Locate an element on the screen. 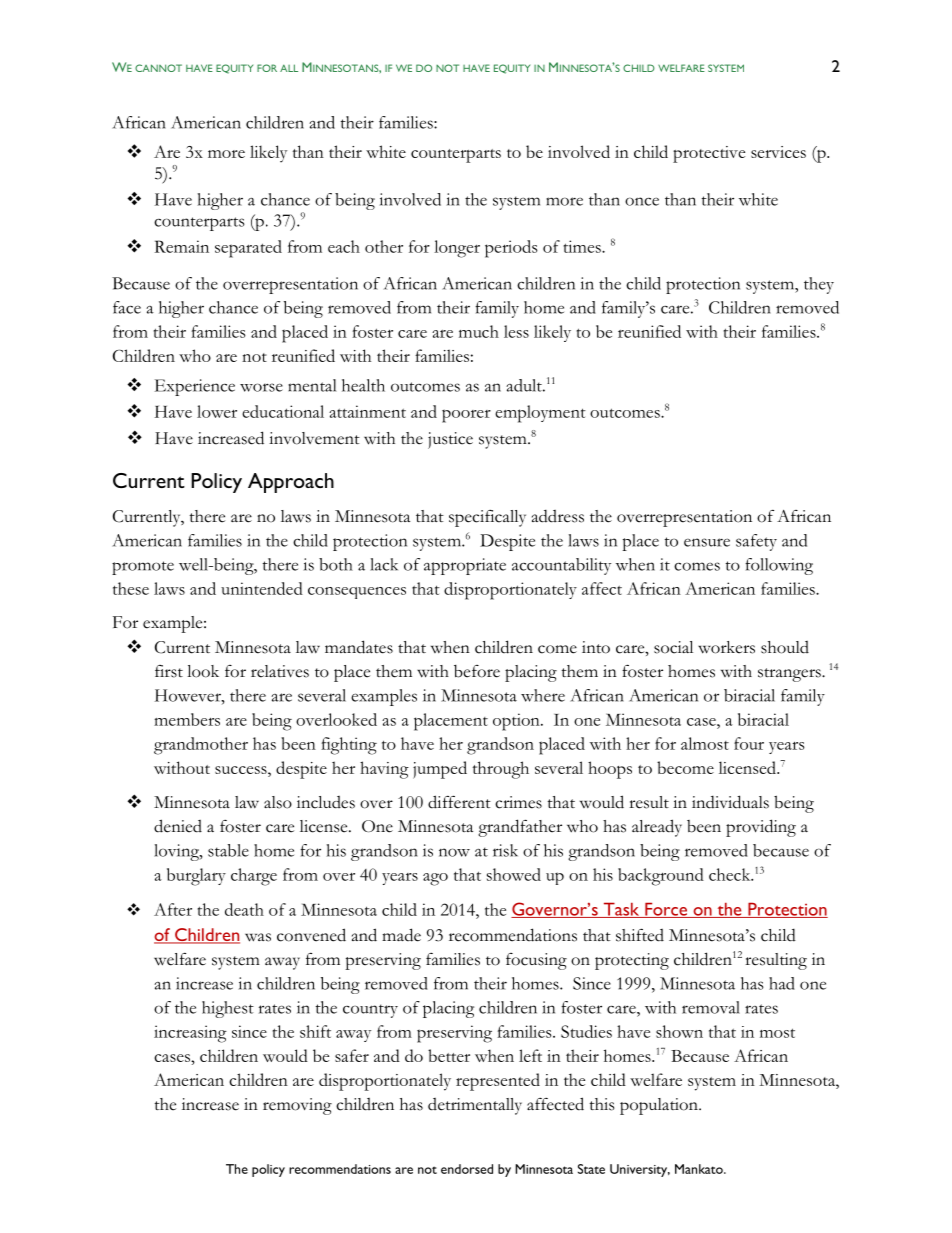  now is located at coordinates (454, 852).
